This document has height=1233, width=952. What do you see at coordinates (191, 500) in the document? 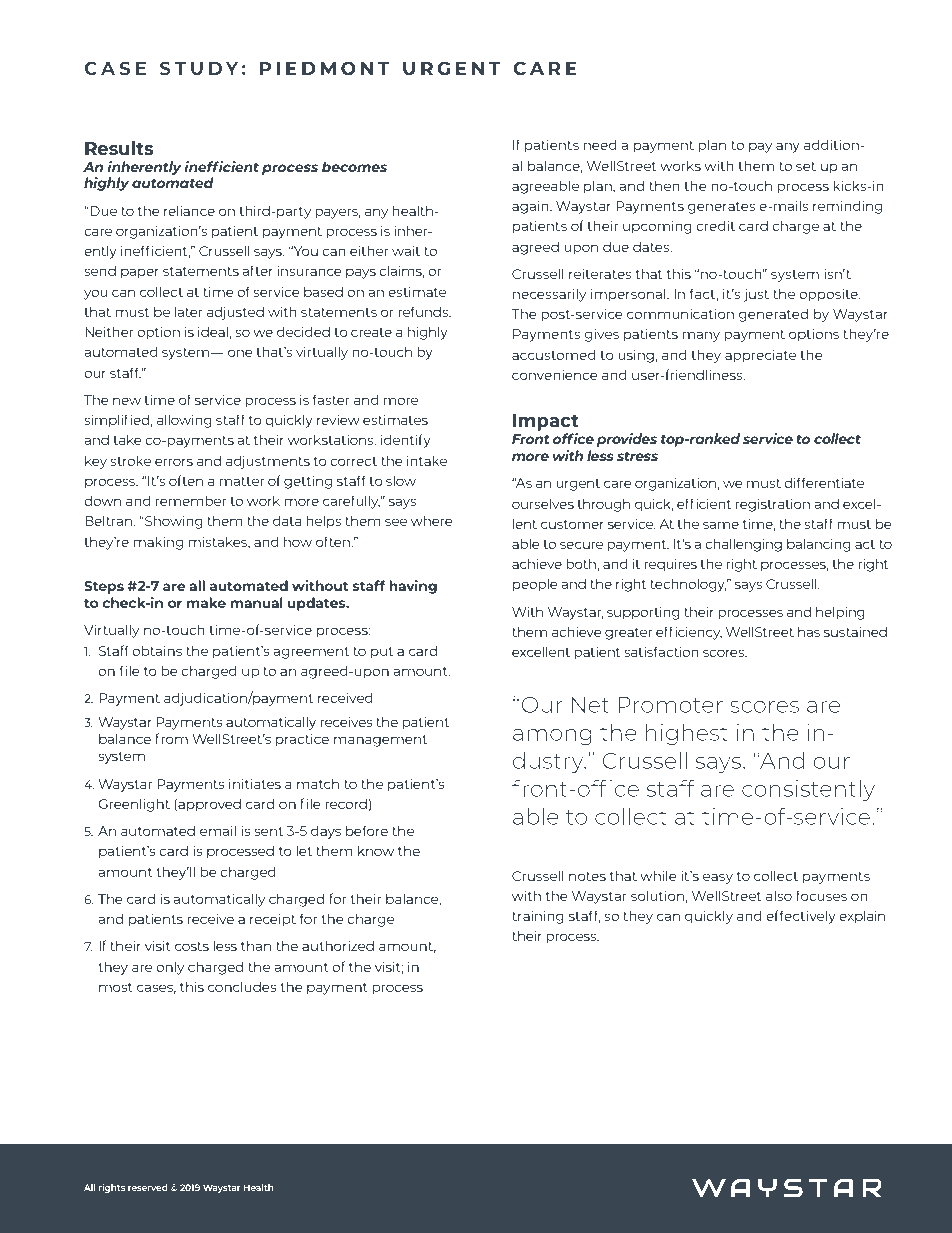
I see `remember` at bounding box center [191, 500].
